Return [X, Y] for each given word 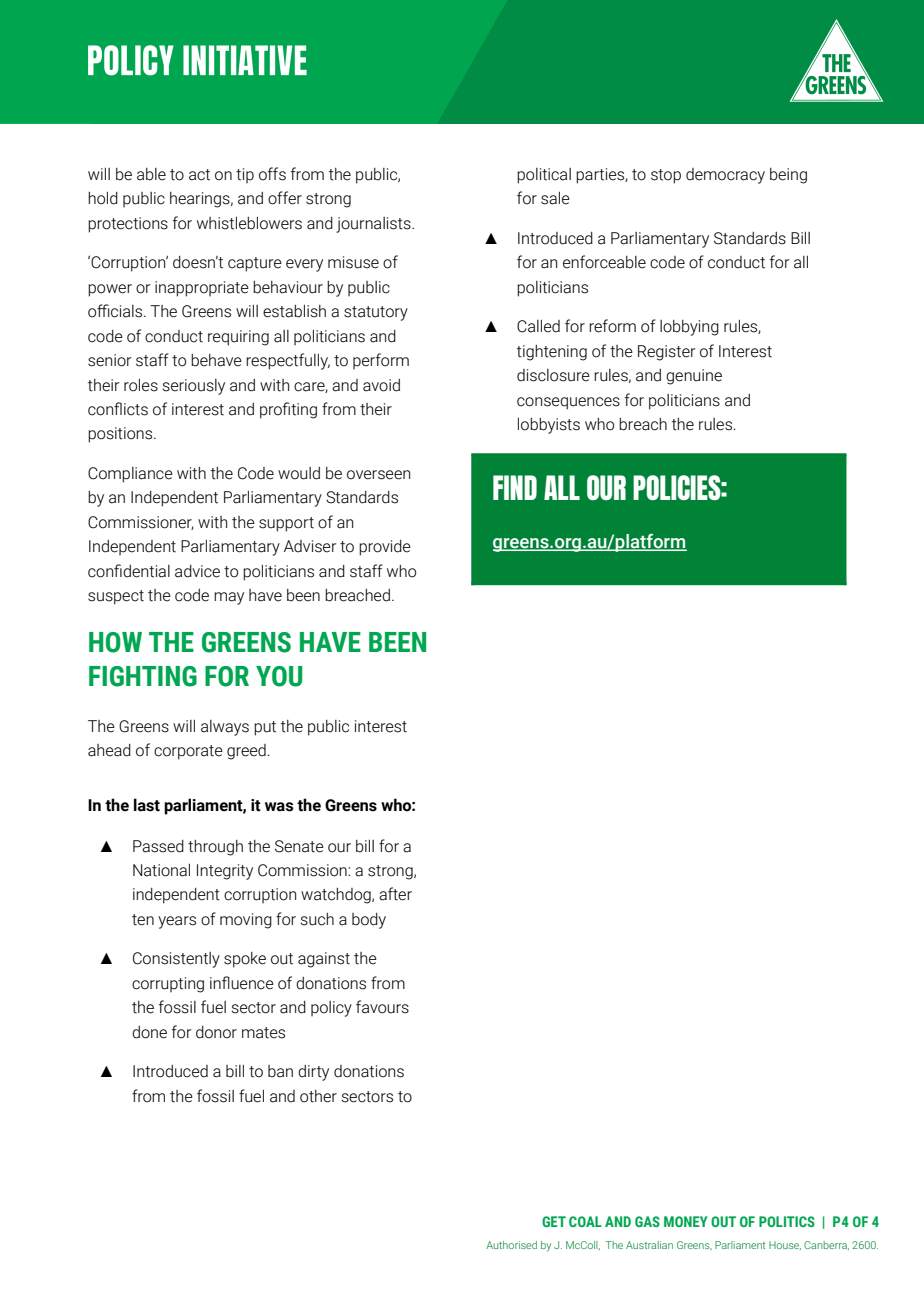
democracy [725, 176]
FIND [515, 487]
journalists [374, 225]
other [318, 1096]
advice [197, 571]
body [369, 921]
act [199, 175]
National [161, 870]
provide [385, 548]
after [395, 894]
